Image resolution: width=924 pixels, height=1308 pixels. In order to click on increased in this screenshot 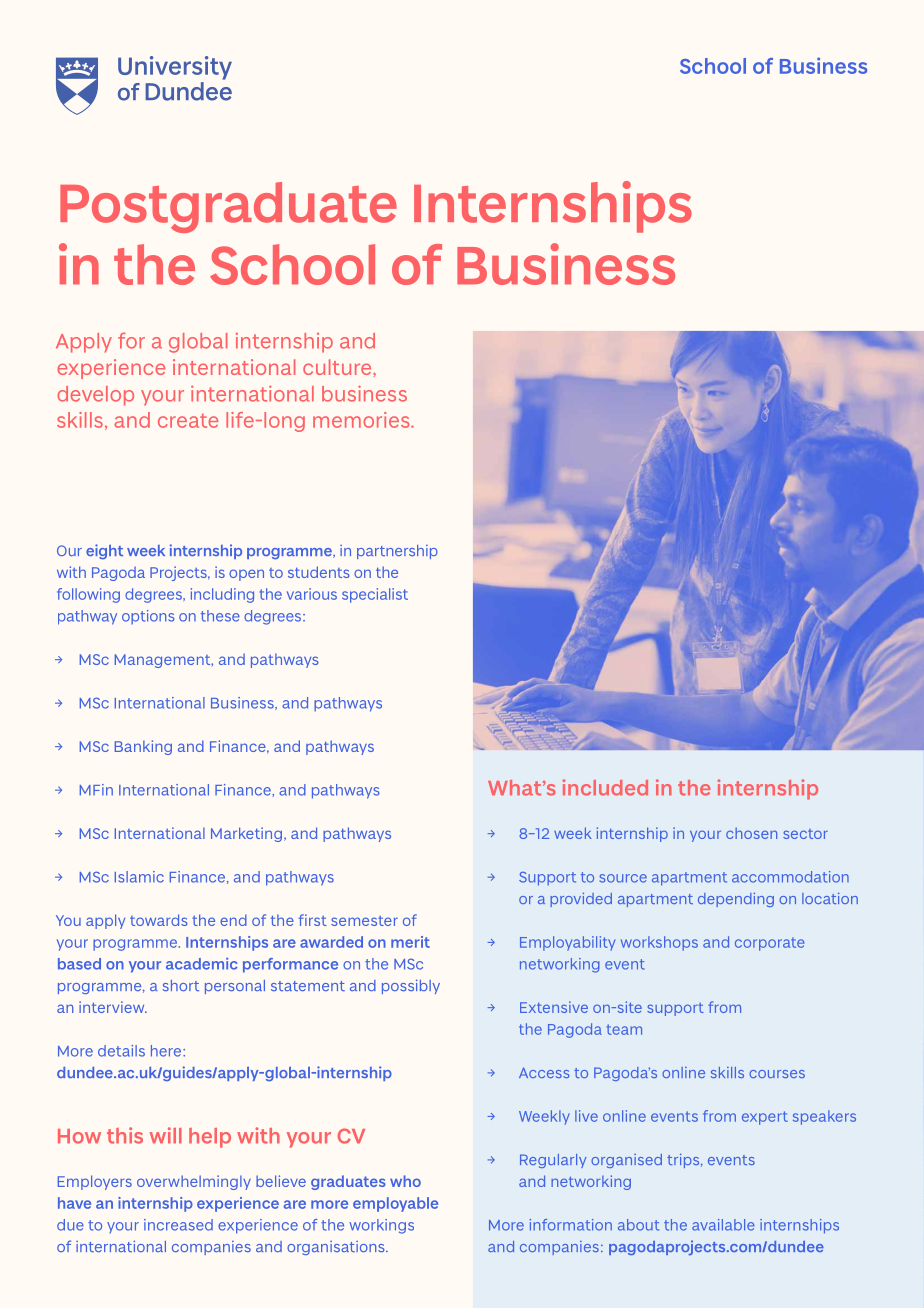, I will do `click(178, 1225)`.
